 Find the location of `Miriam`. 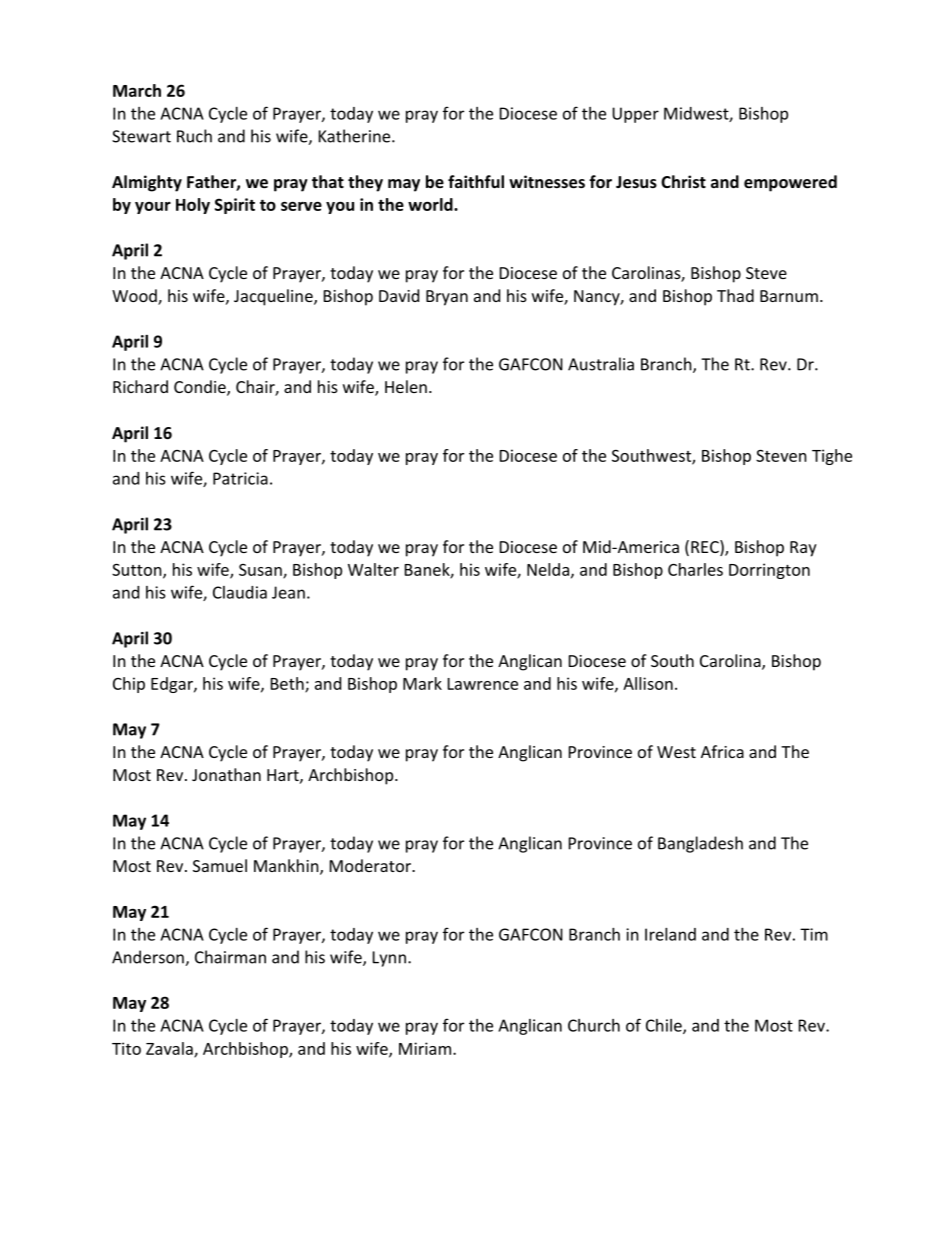

Miriam is located at coordinates (425, 1048).
